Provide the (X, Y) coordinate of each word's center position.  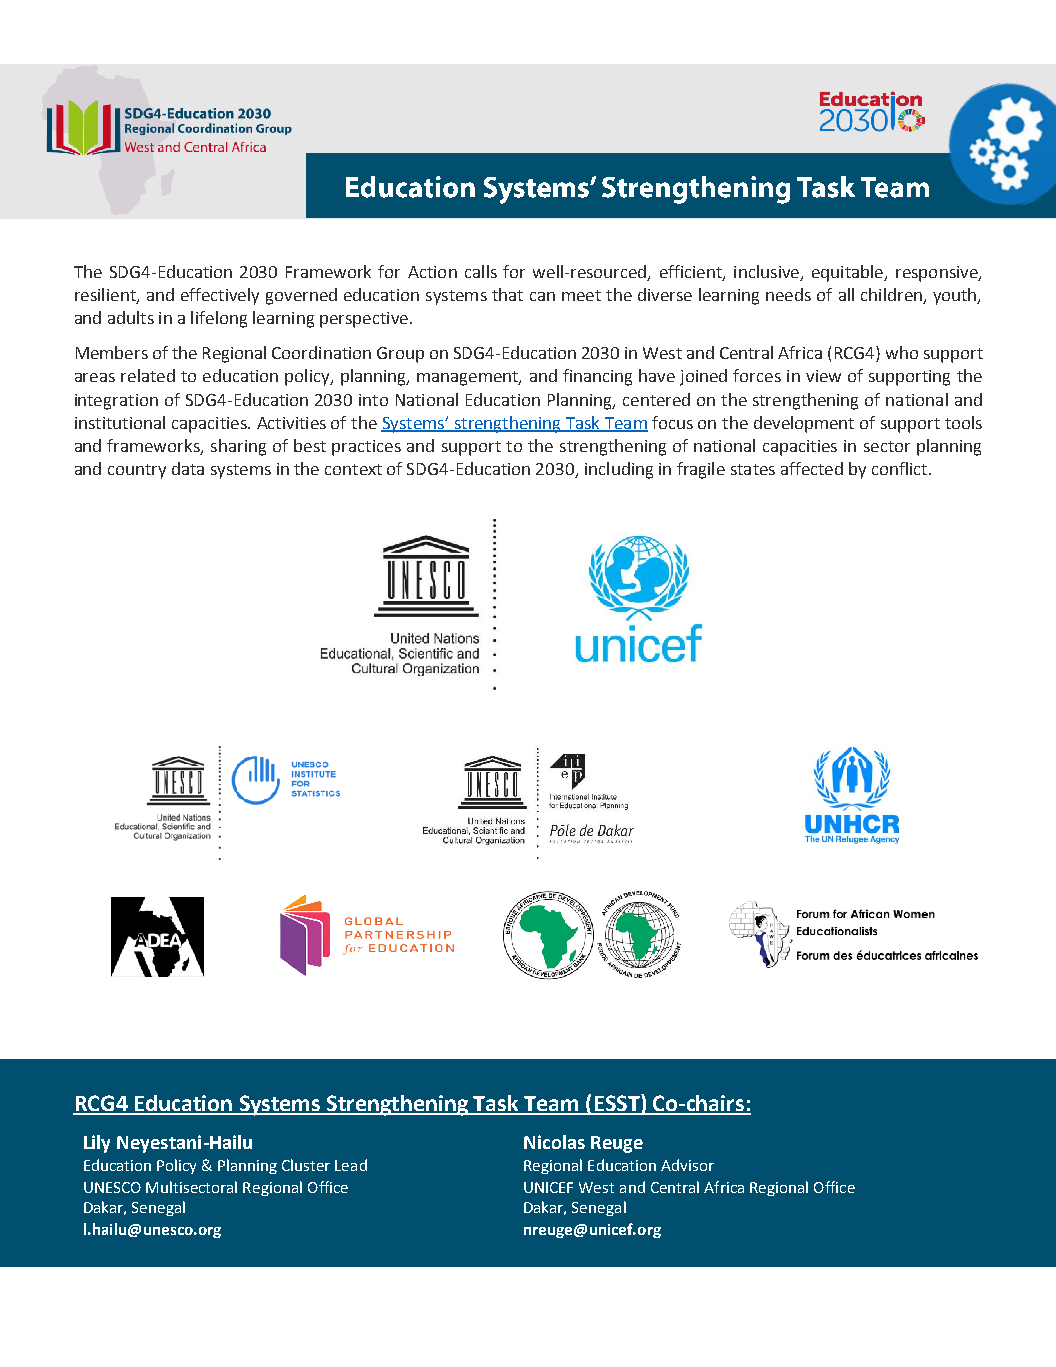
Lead (351, 1165)
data (188, 468)
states (753, 469)
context (353, 469)
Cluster (306, 1165)
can (542, 296)
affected (812, 468)
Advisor (687, 1165)
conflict (901, 468)
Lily (97, 1144)
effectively (220, 296)
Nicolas (554, 1142)
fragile (701, 470)
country (137, 471)
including (619, 470)
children (892, 296)
